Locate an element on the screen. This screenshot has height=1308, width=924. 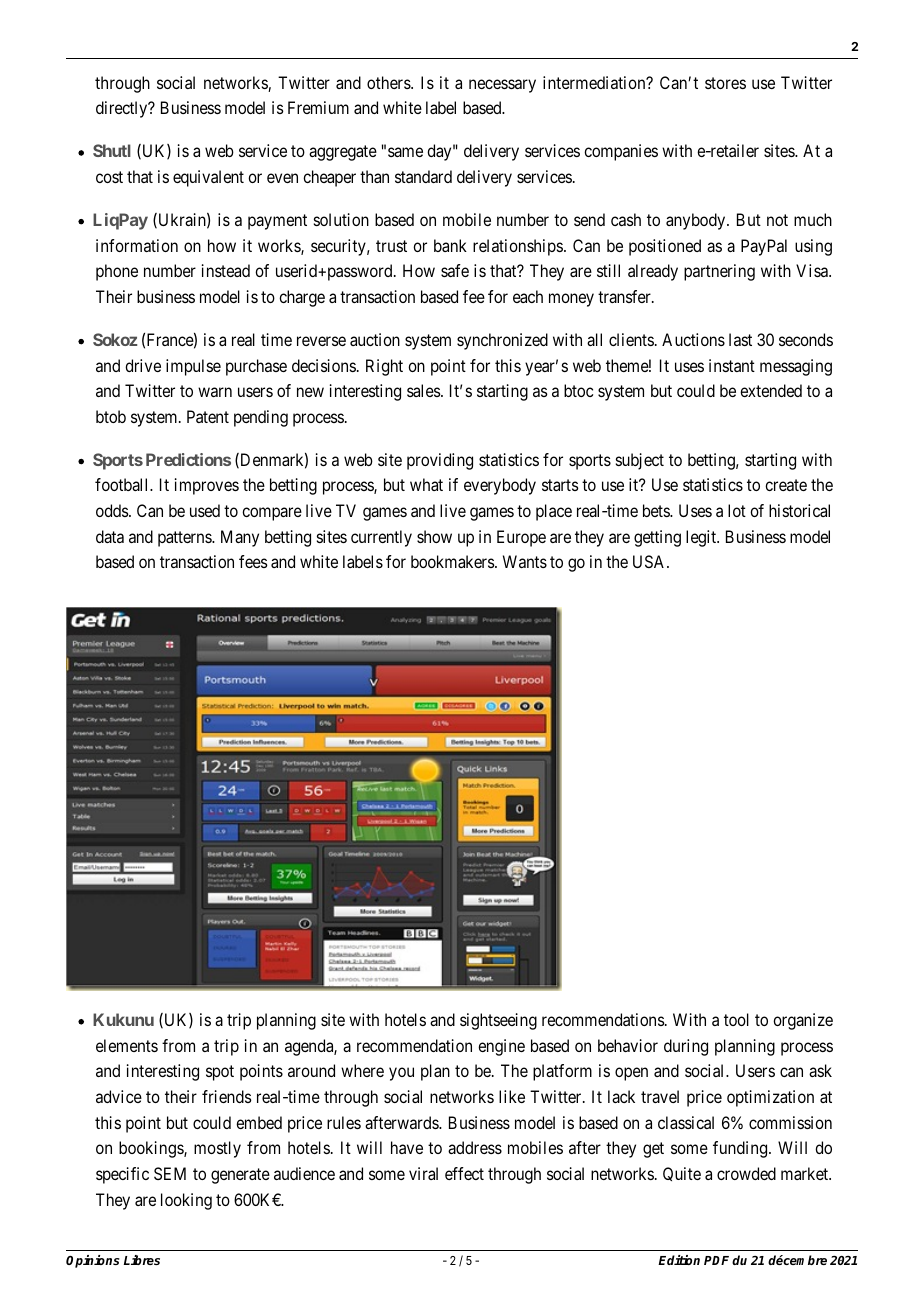
PDF is located at coordinates (716, 1260).
